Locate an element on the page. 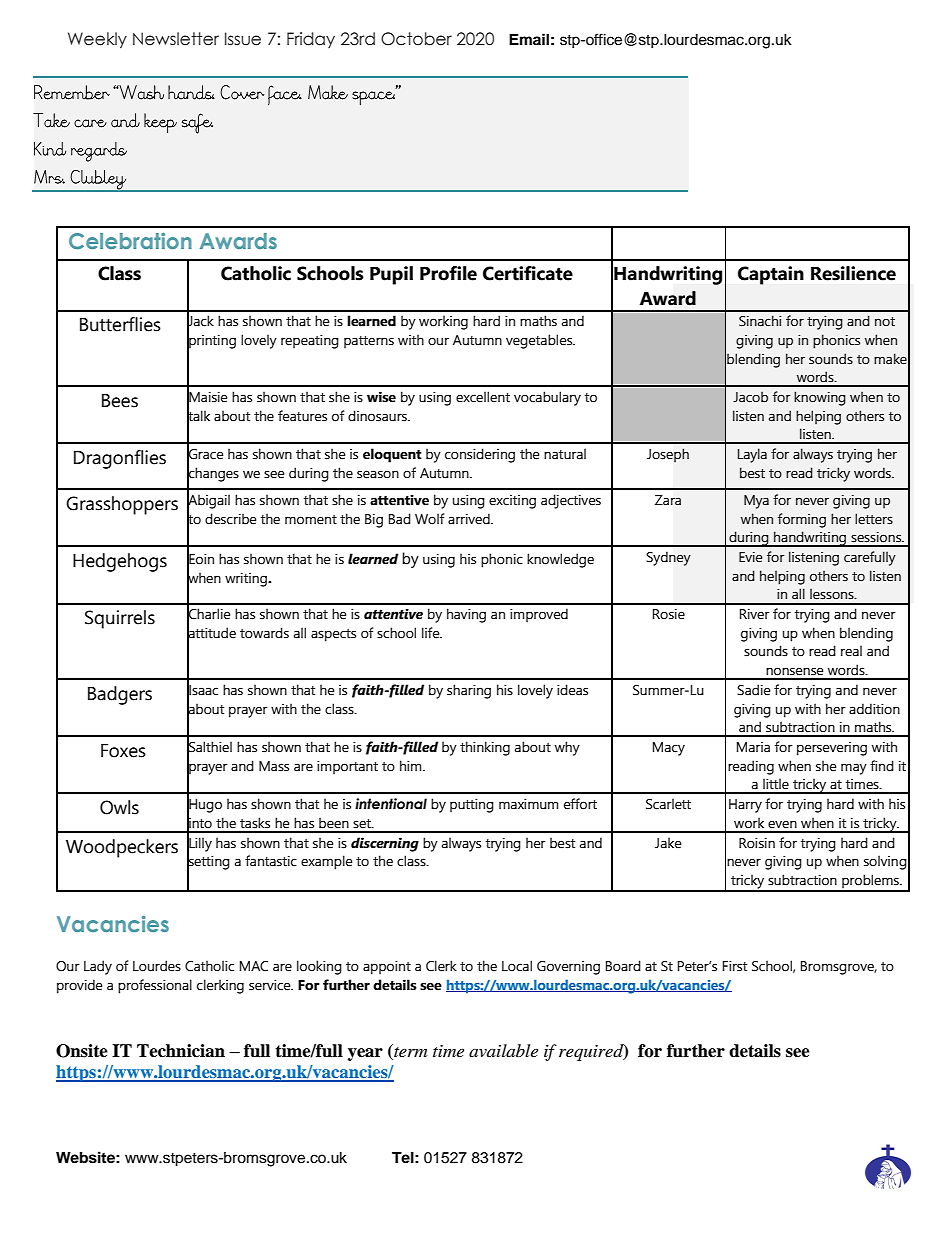  Newsletter is located at coordinates (176, 39).
